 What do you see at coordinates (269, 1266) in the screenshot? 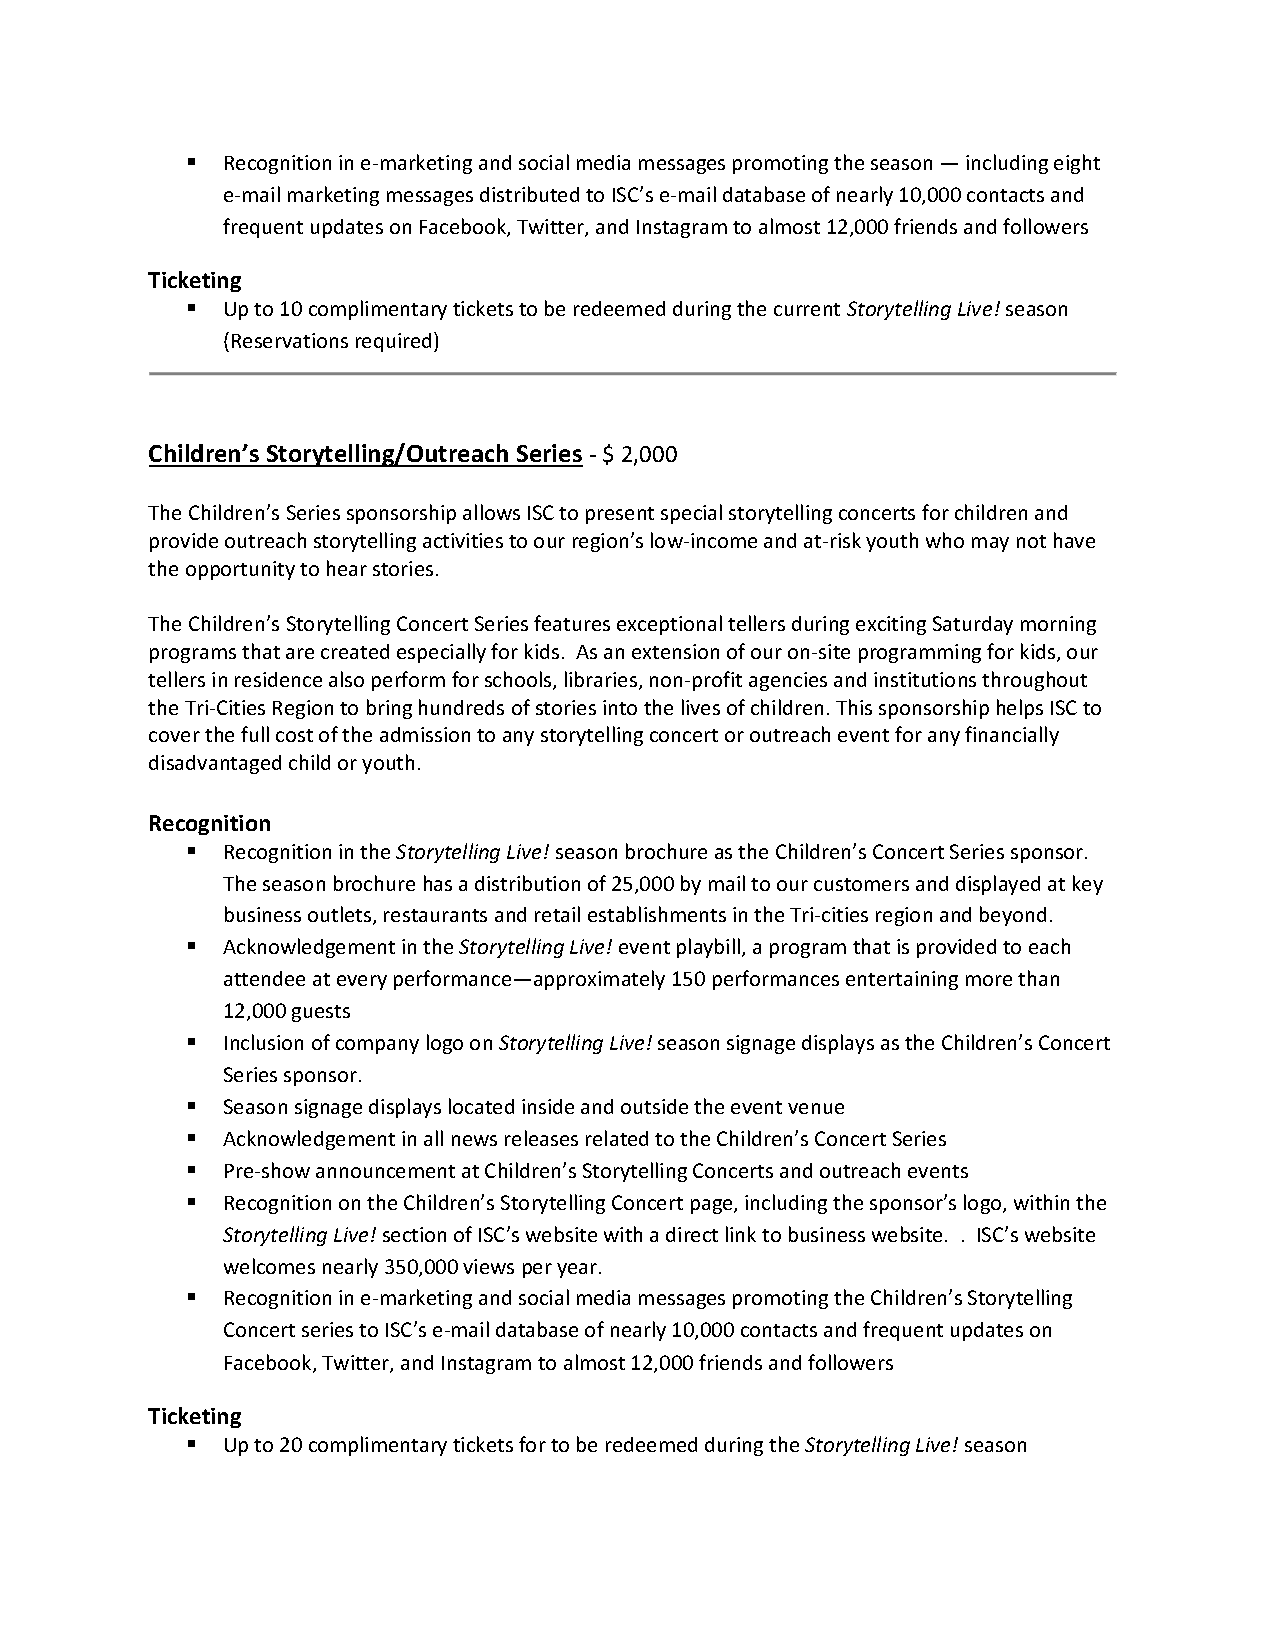
I see `welcomes` at bounding box center [269, 1266].
